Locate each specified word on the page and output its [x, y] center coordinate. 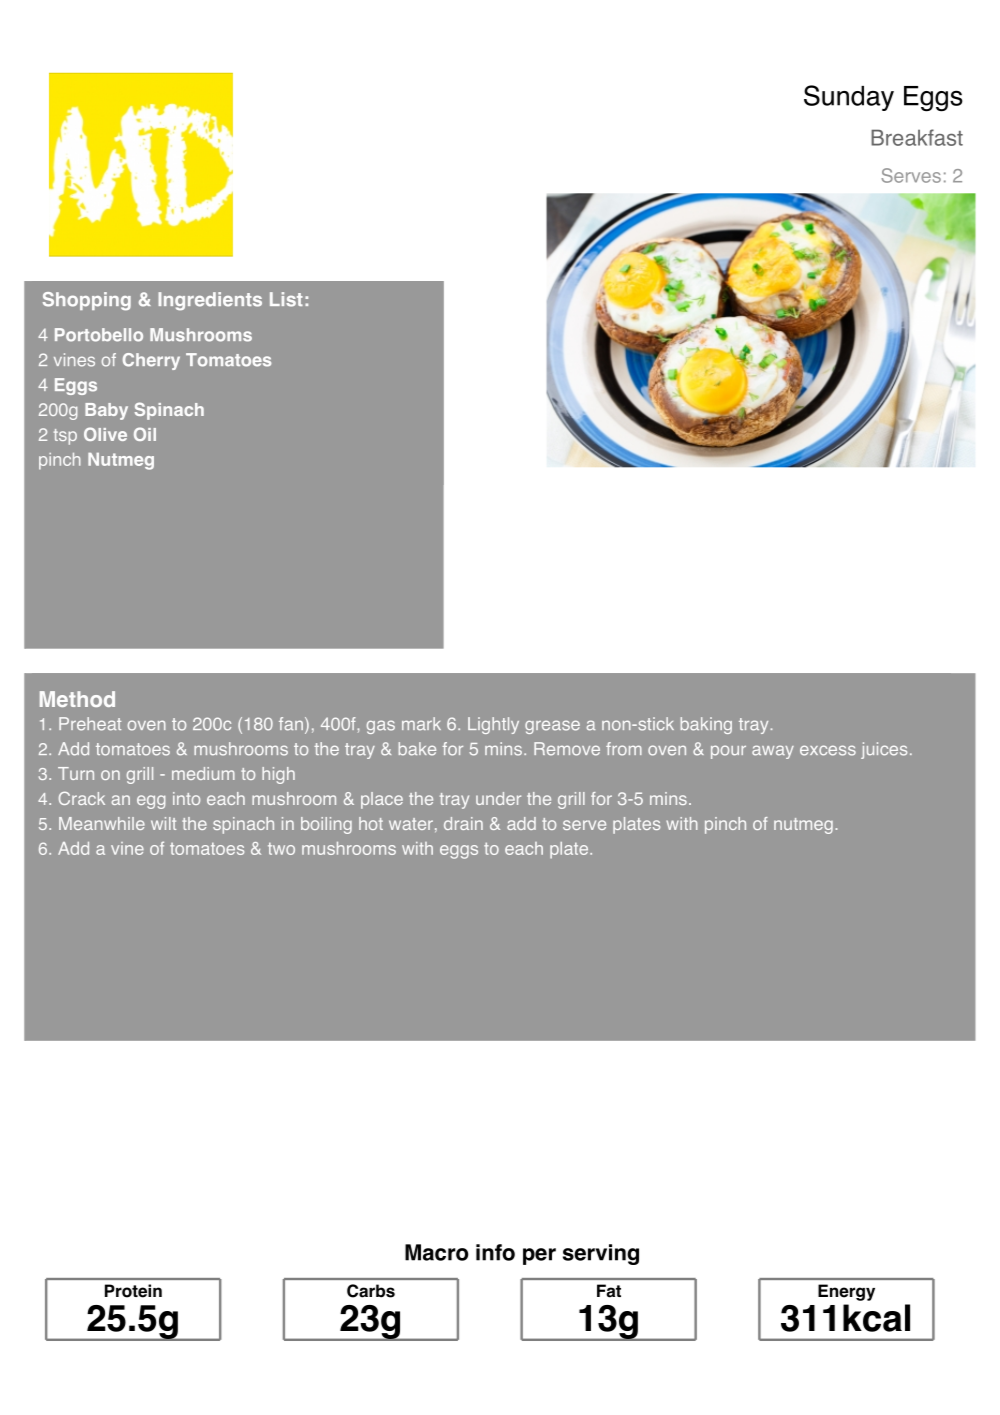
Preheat [90, 724]
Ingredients [210, 301]
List [286, 299]
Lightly [493, 725]
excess [828, 750]
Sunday [849, 98]
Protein [133, 1291]
